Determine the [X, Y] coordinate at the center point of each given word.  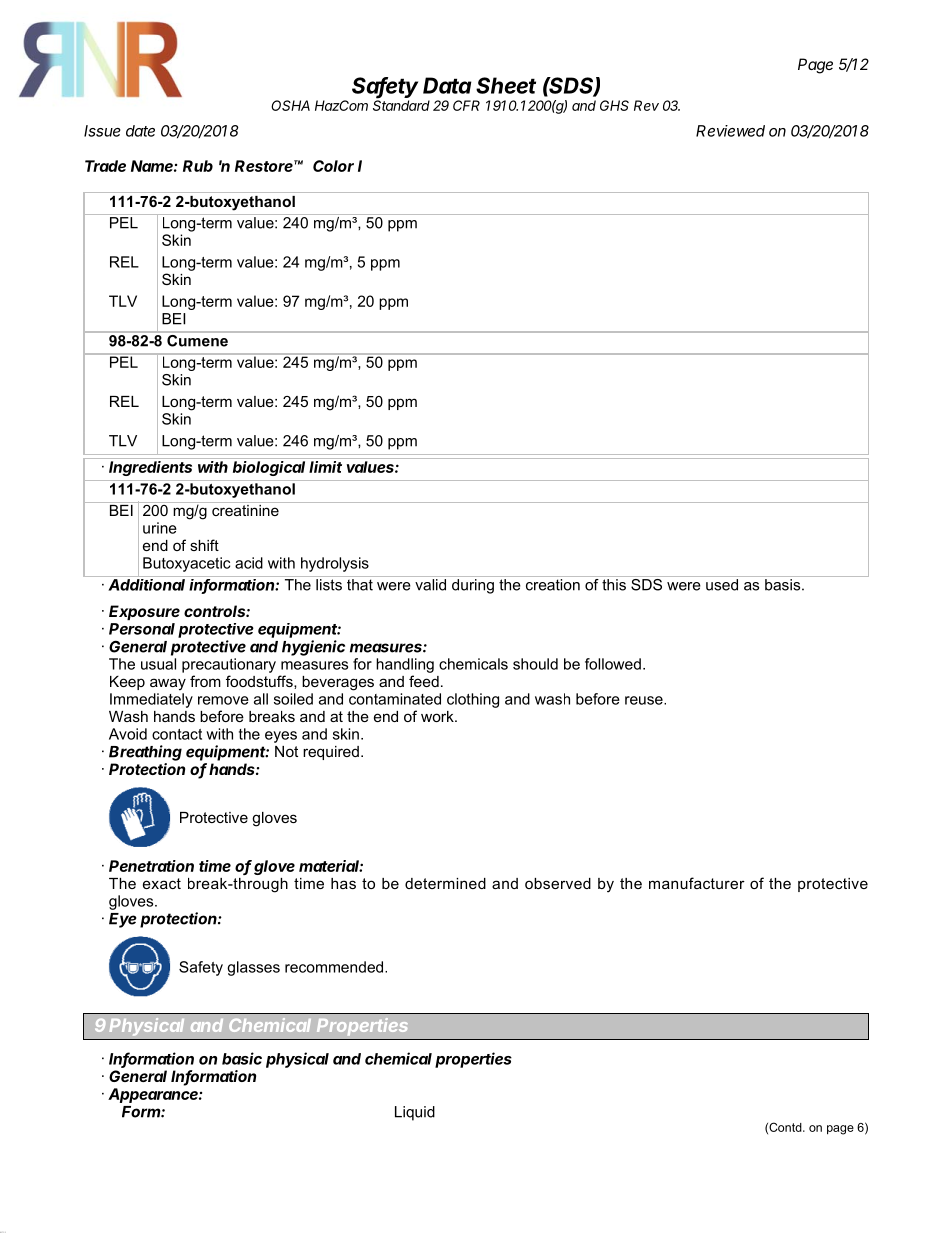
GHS [614, 105]
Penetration [151, 866]
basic [242, 1058]
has [343, 883]
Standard [401, 104]
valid [430, 585]
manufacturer [697, 883]
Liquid [415, 1113]
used [722, 585]
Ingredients [150, 468]
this [614, 585]
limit [325, 467]
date [140, 131]
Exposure [144, 612]
